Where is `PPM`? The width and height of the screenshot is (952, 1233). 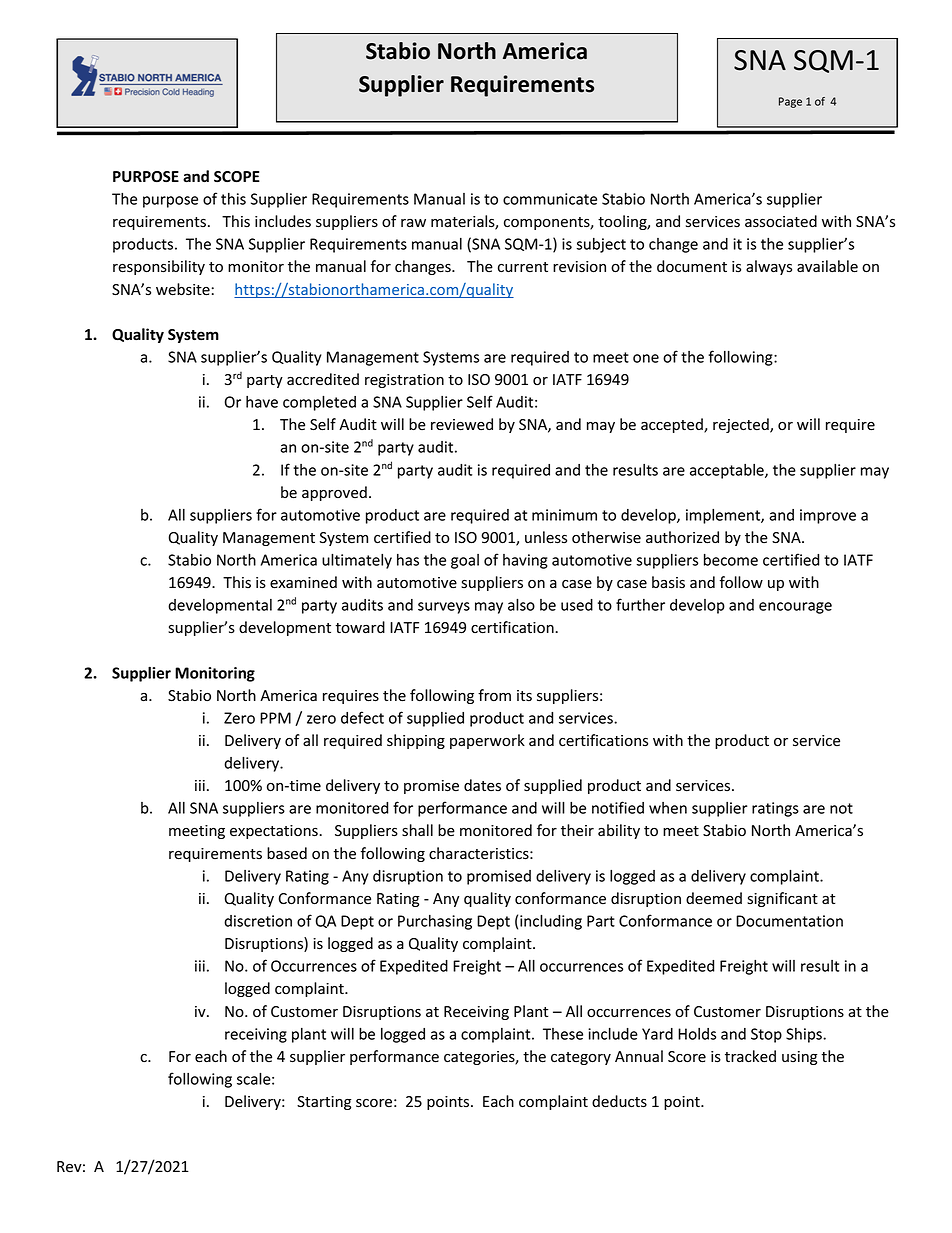
PPM is located at coordinates (275, 718).
